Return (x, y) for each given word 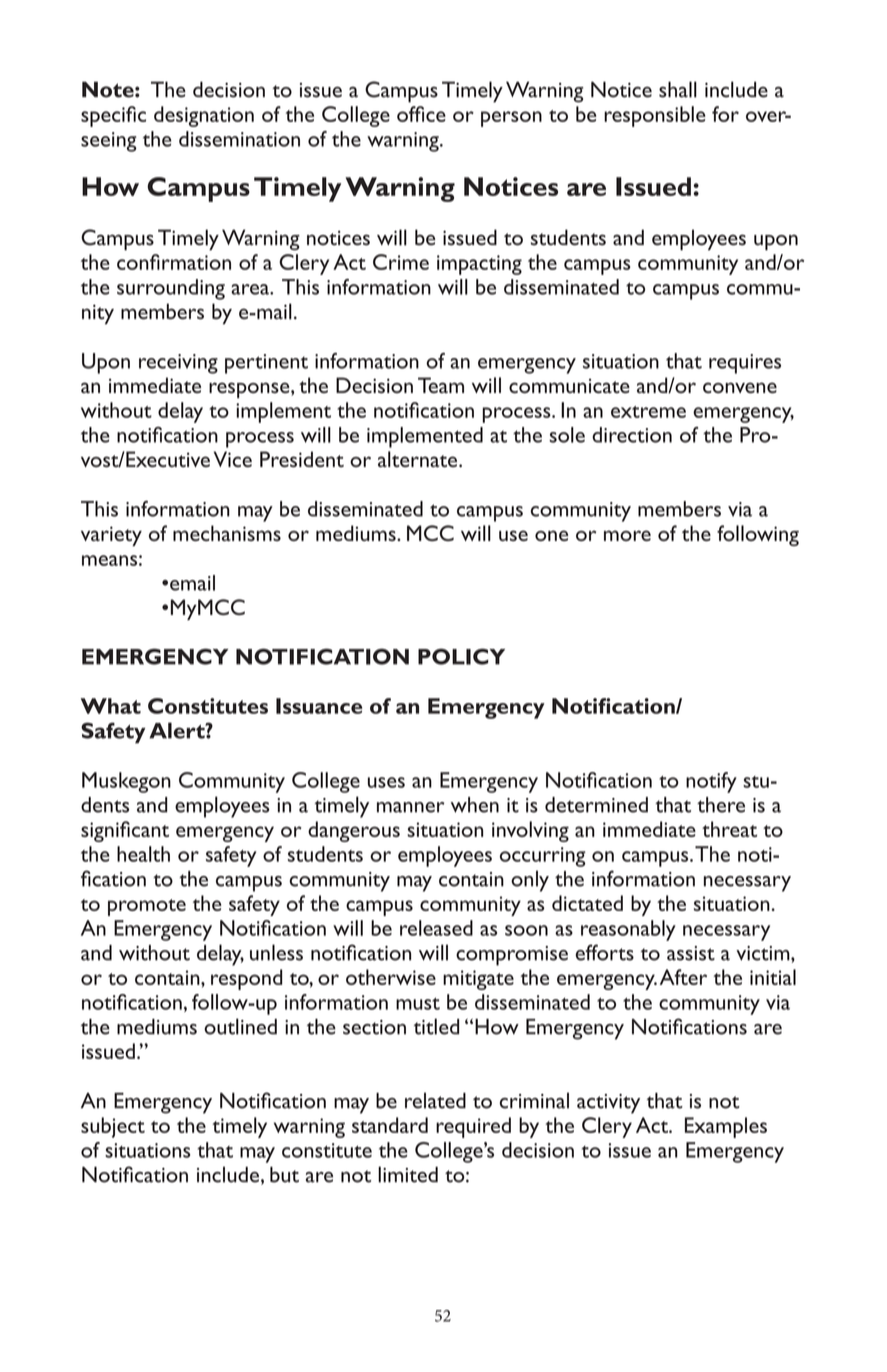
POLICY (461, 656)
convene (740, 387)
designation (204, 116)
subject (113, 1127)
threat (729, 829)
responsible (655, 116)
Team (441, 385)
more (627, 535)
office (421, 114)
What (111, 706)
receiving (178, 364)
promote (147, 907)
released (436, 928)
